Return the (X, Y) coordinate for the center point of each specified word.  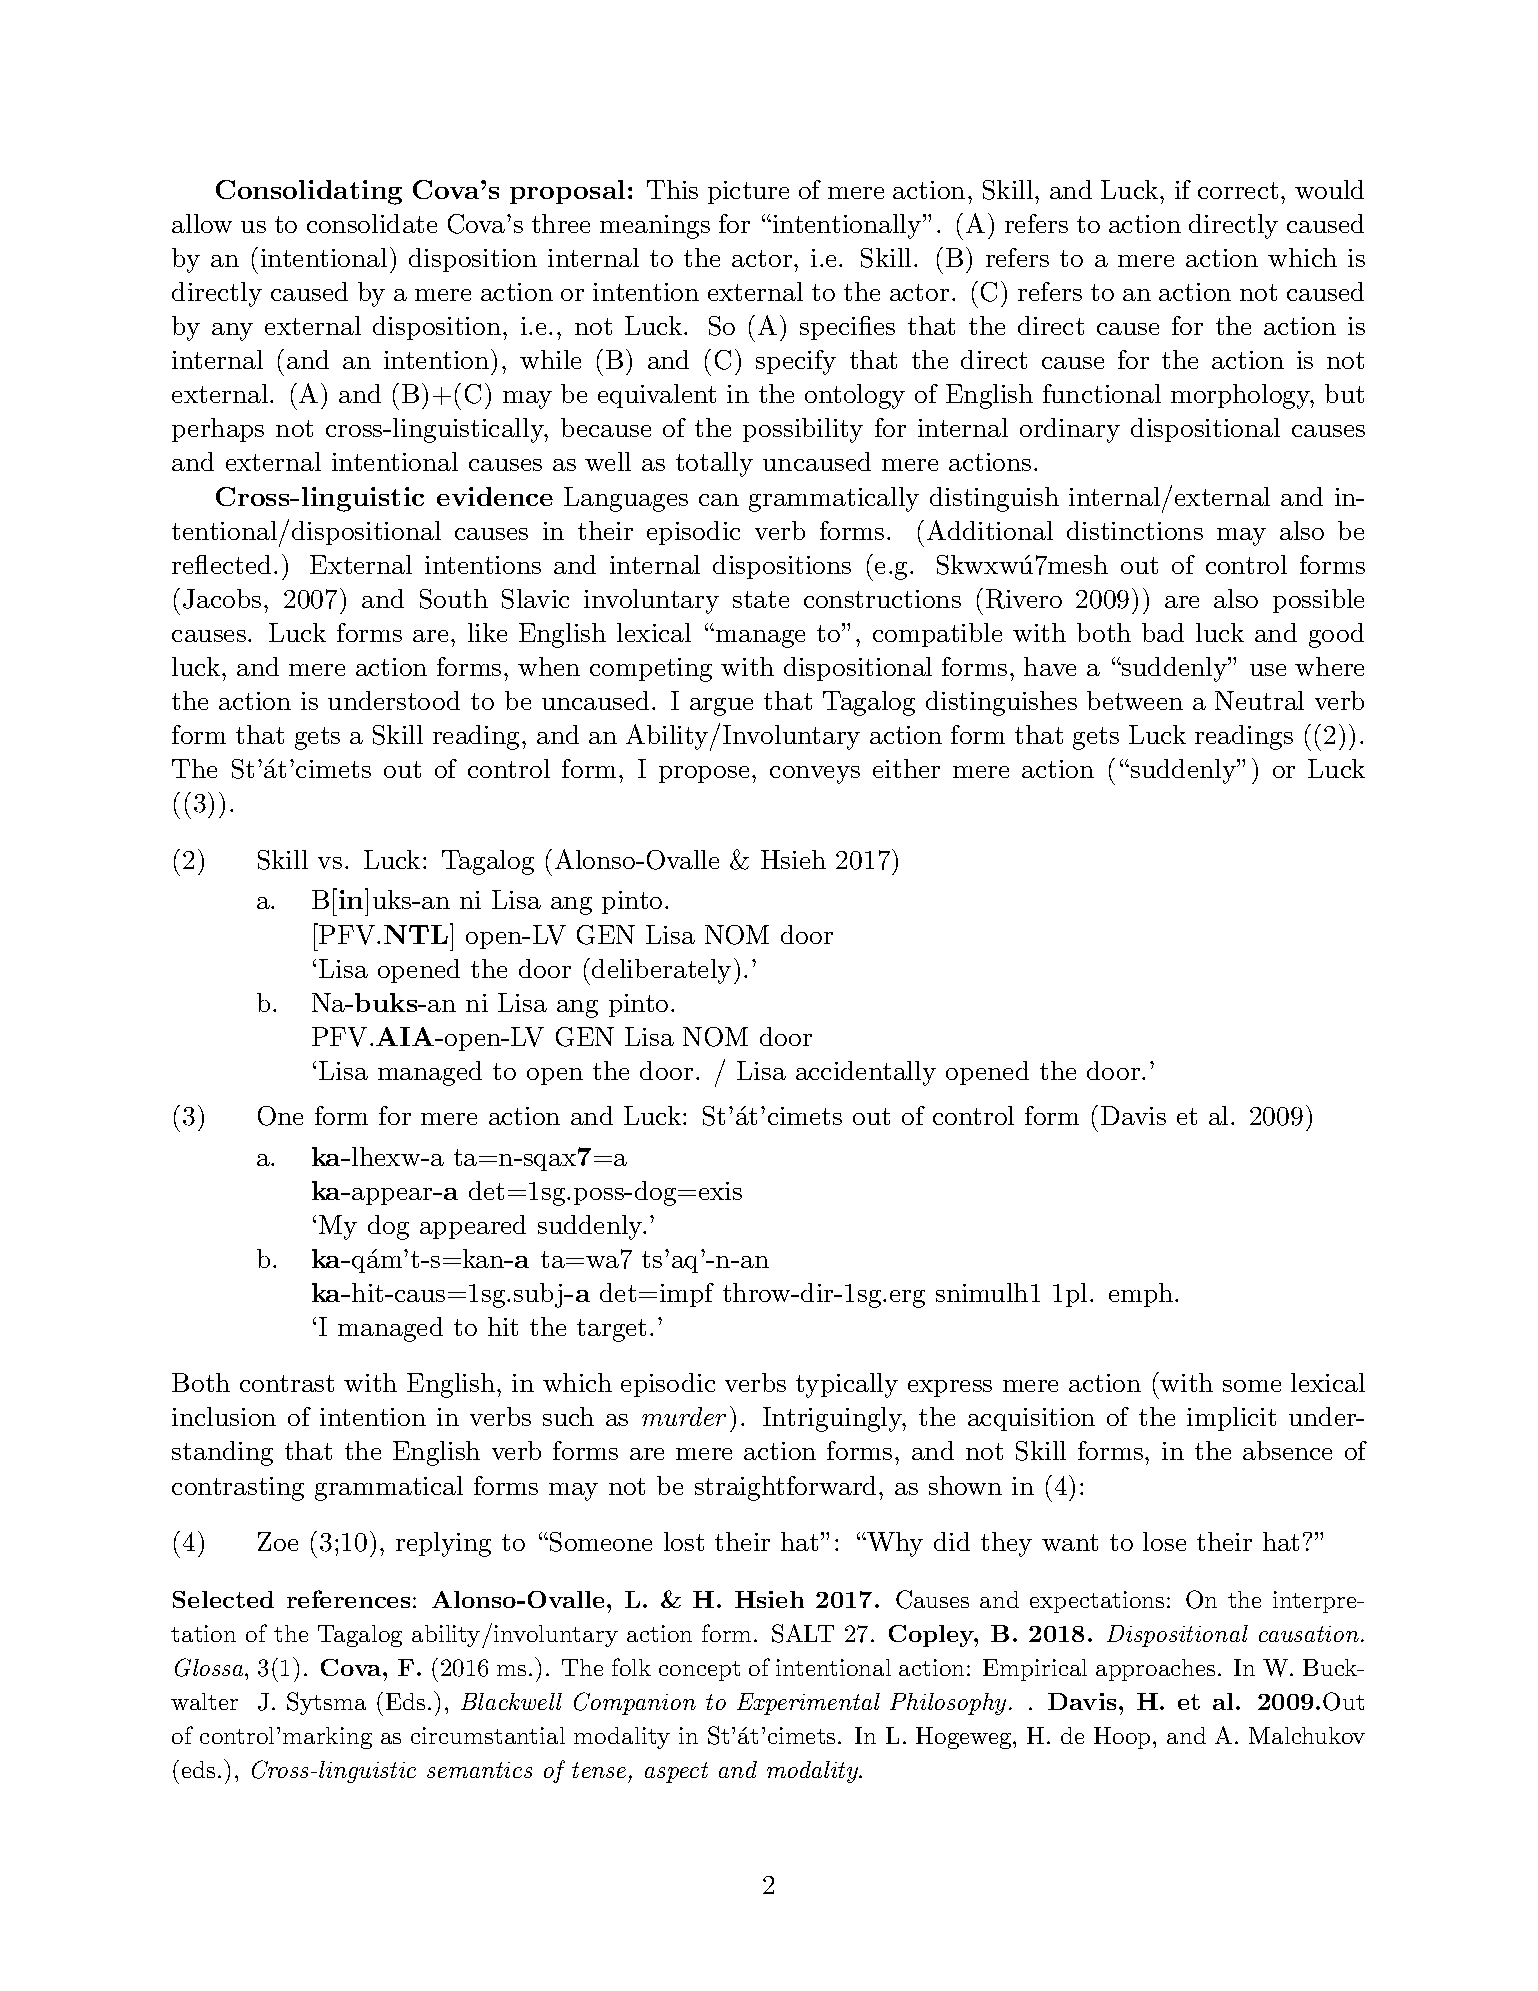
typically (847, 1385)
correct (1238, 190)
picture (748, 192)
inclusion (224, 1416)
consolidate (372, 223)
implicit (1231, 1419)
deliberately (661, 971)
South (454, 599)
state (761, 599)
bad (1163, 632)
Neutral (1259, 700)
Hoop (1122, 1738)
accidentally (866, 1073)
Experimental (808, 1704)
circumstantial (488, 1735)
